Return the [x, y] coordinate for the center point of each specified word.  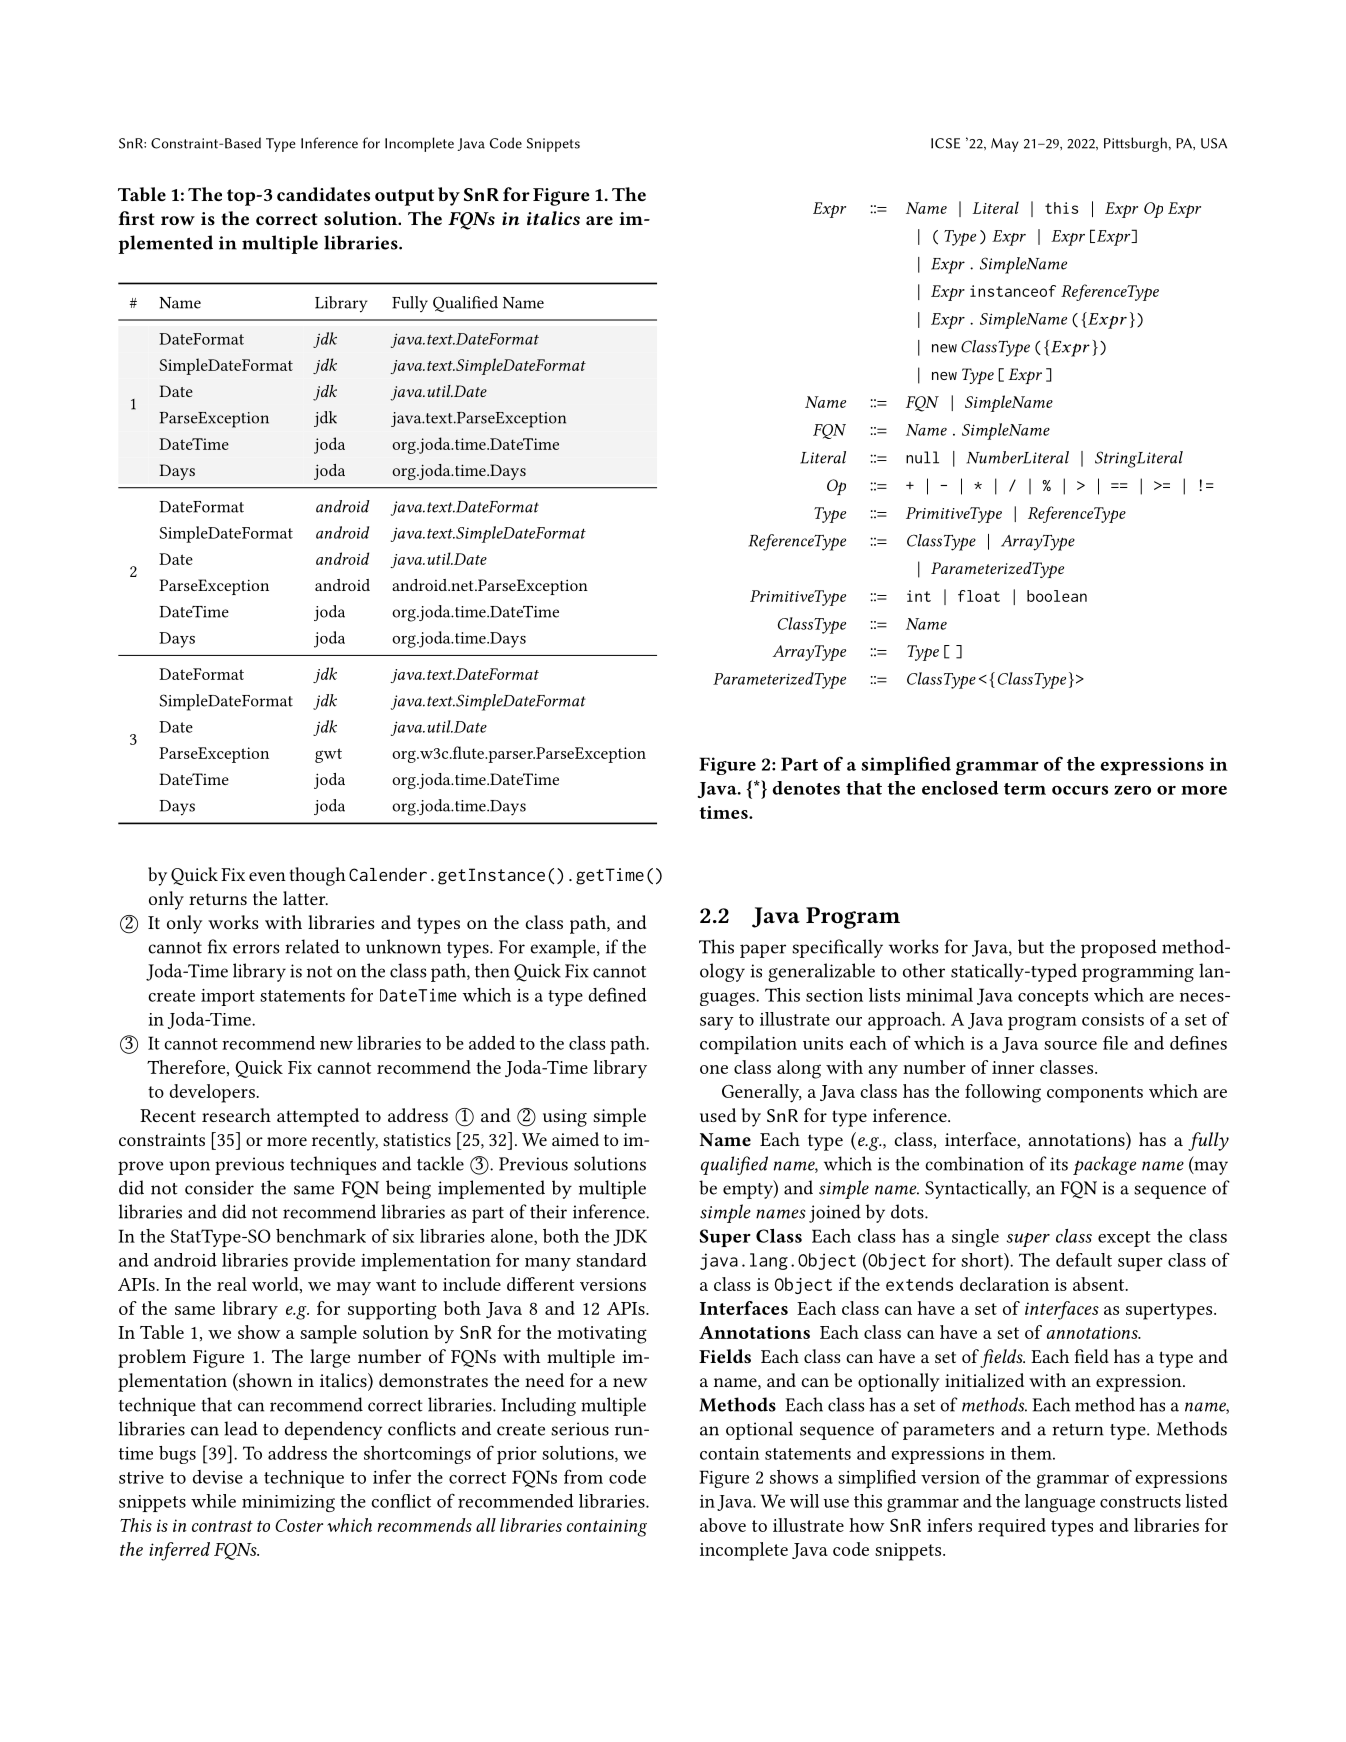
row [178, 220]
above [723, 1525]
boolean [1057, 596]
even [267, 876]
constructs [1140, 1502]
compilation [748, 1045]
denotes [806, 788]
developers [213, 1093]
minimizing [288, 1503]
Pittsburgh [1135, 144]
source [1070, 1045]
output [404, 197]
